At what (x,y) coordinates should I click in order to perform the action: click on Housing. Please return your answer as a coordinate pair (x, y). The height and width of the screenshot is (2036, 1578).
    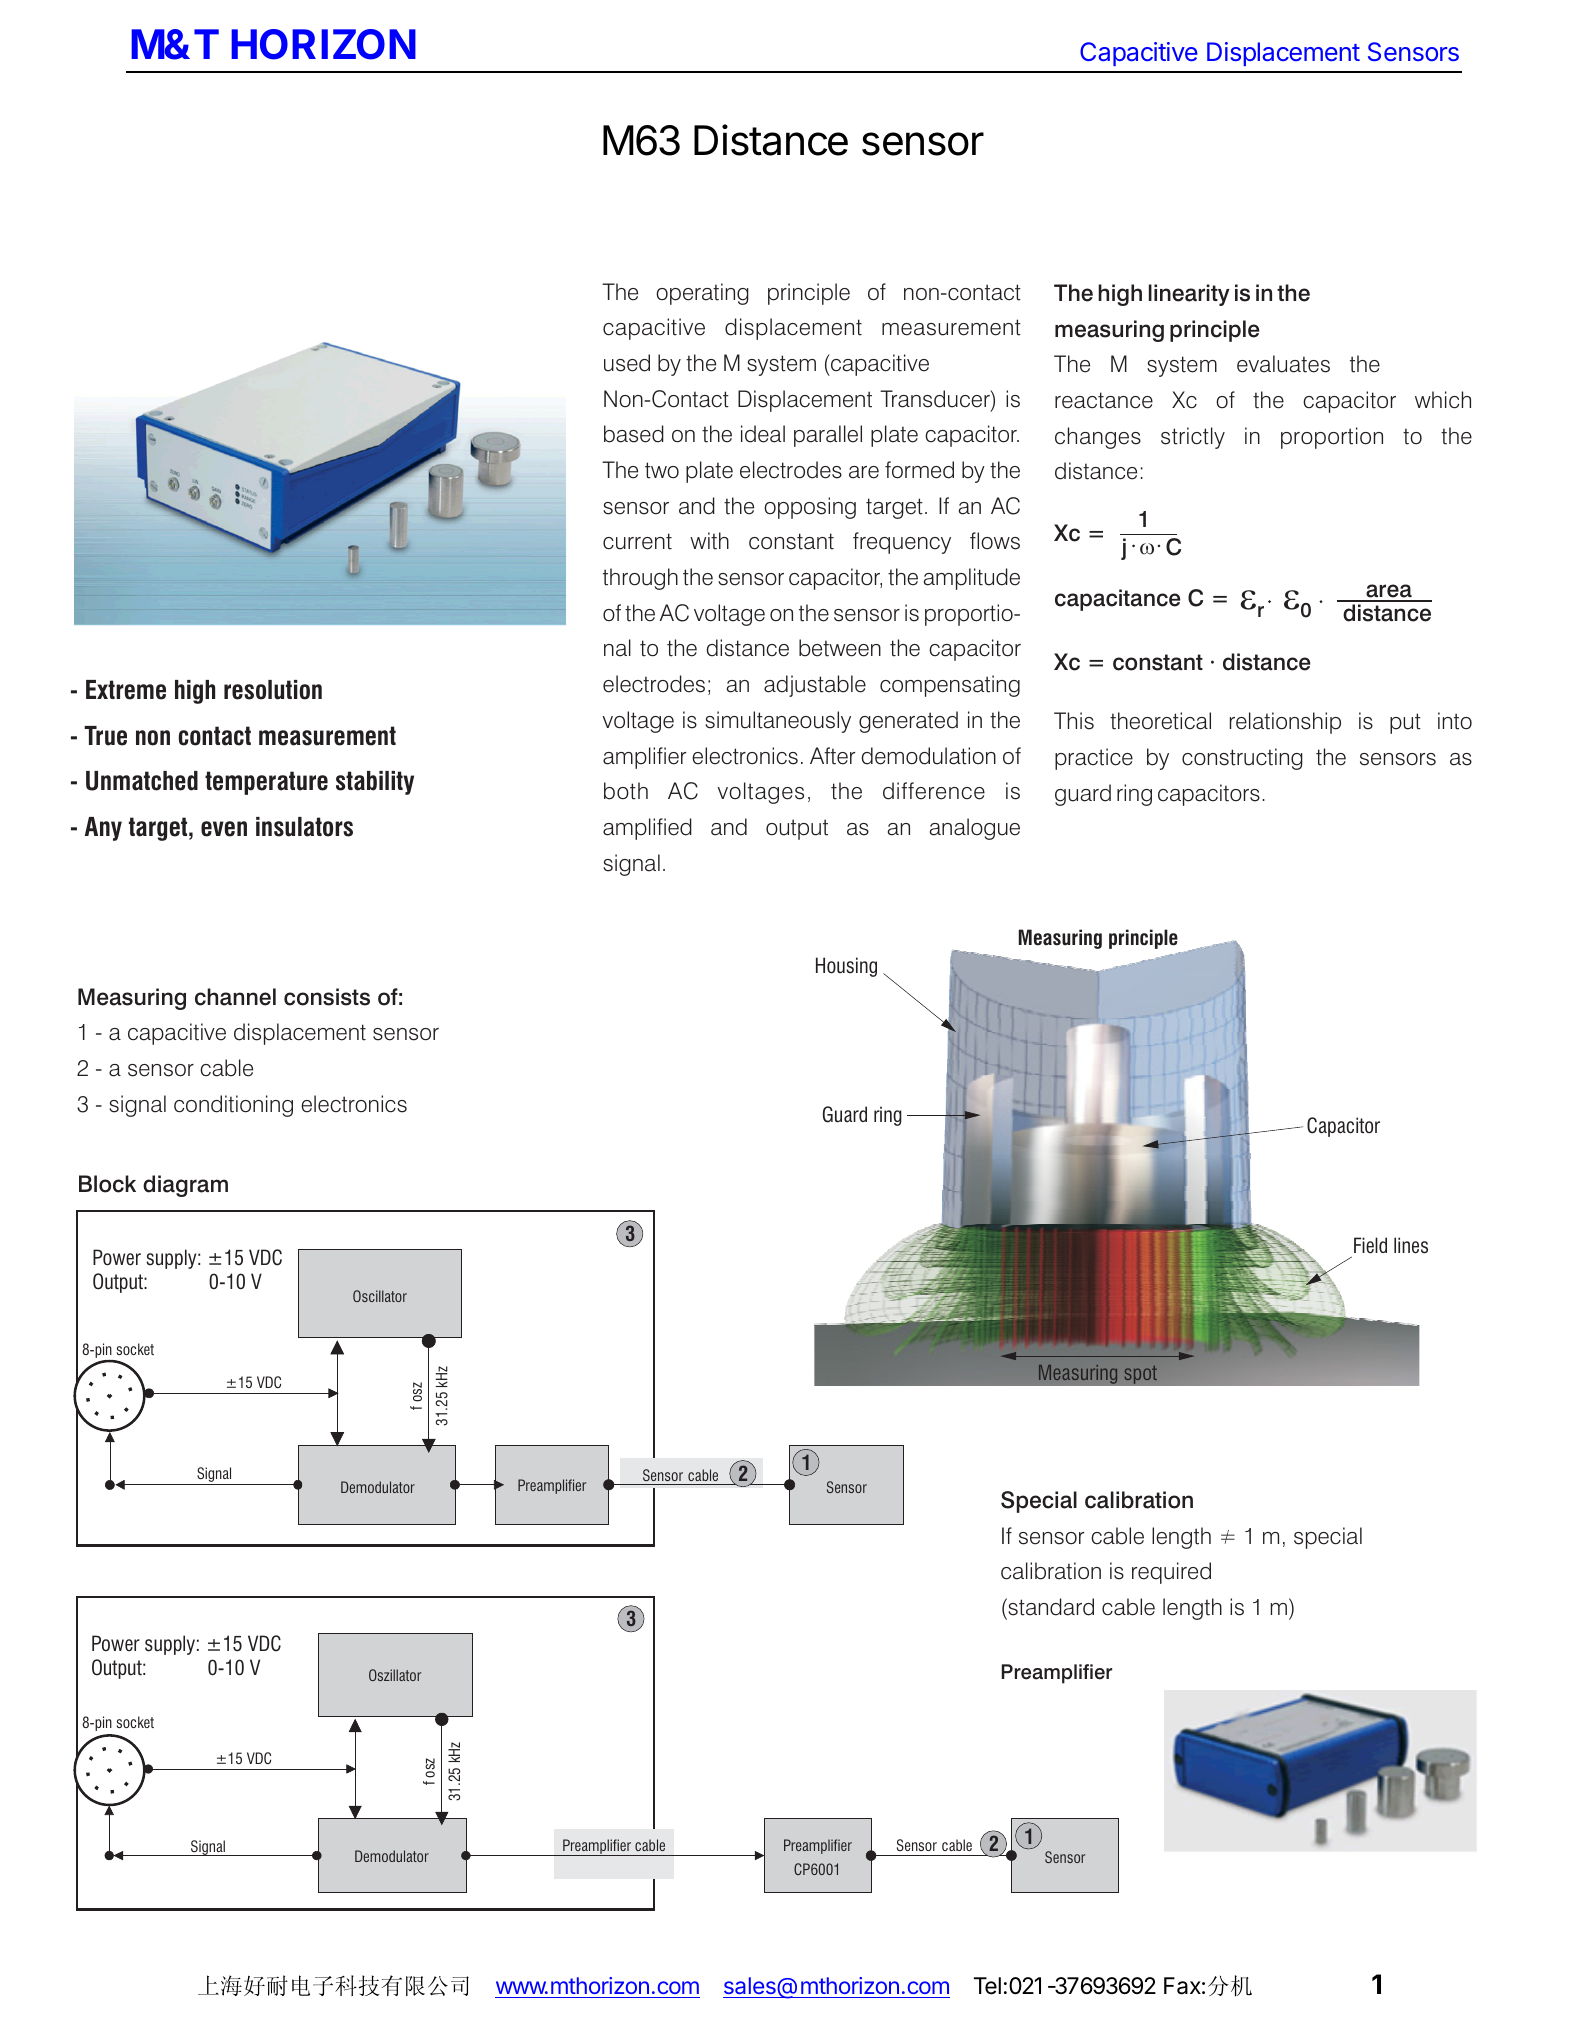
    Looking at the image, I should click on (846, 967).
